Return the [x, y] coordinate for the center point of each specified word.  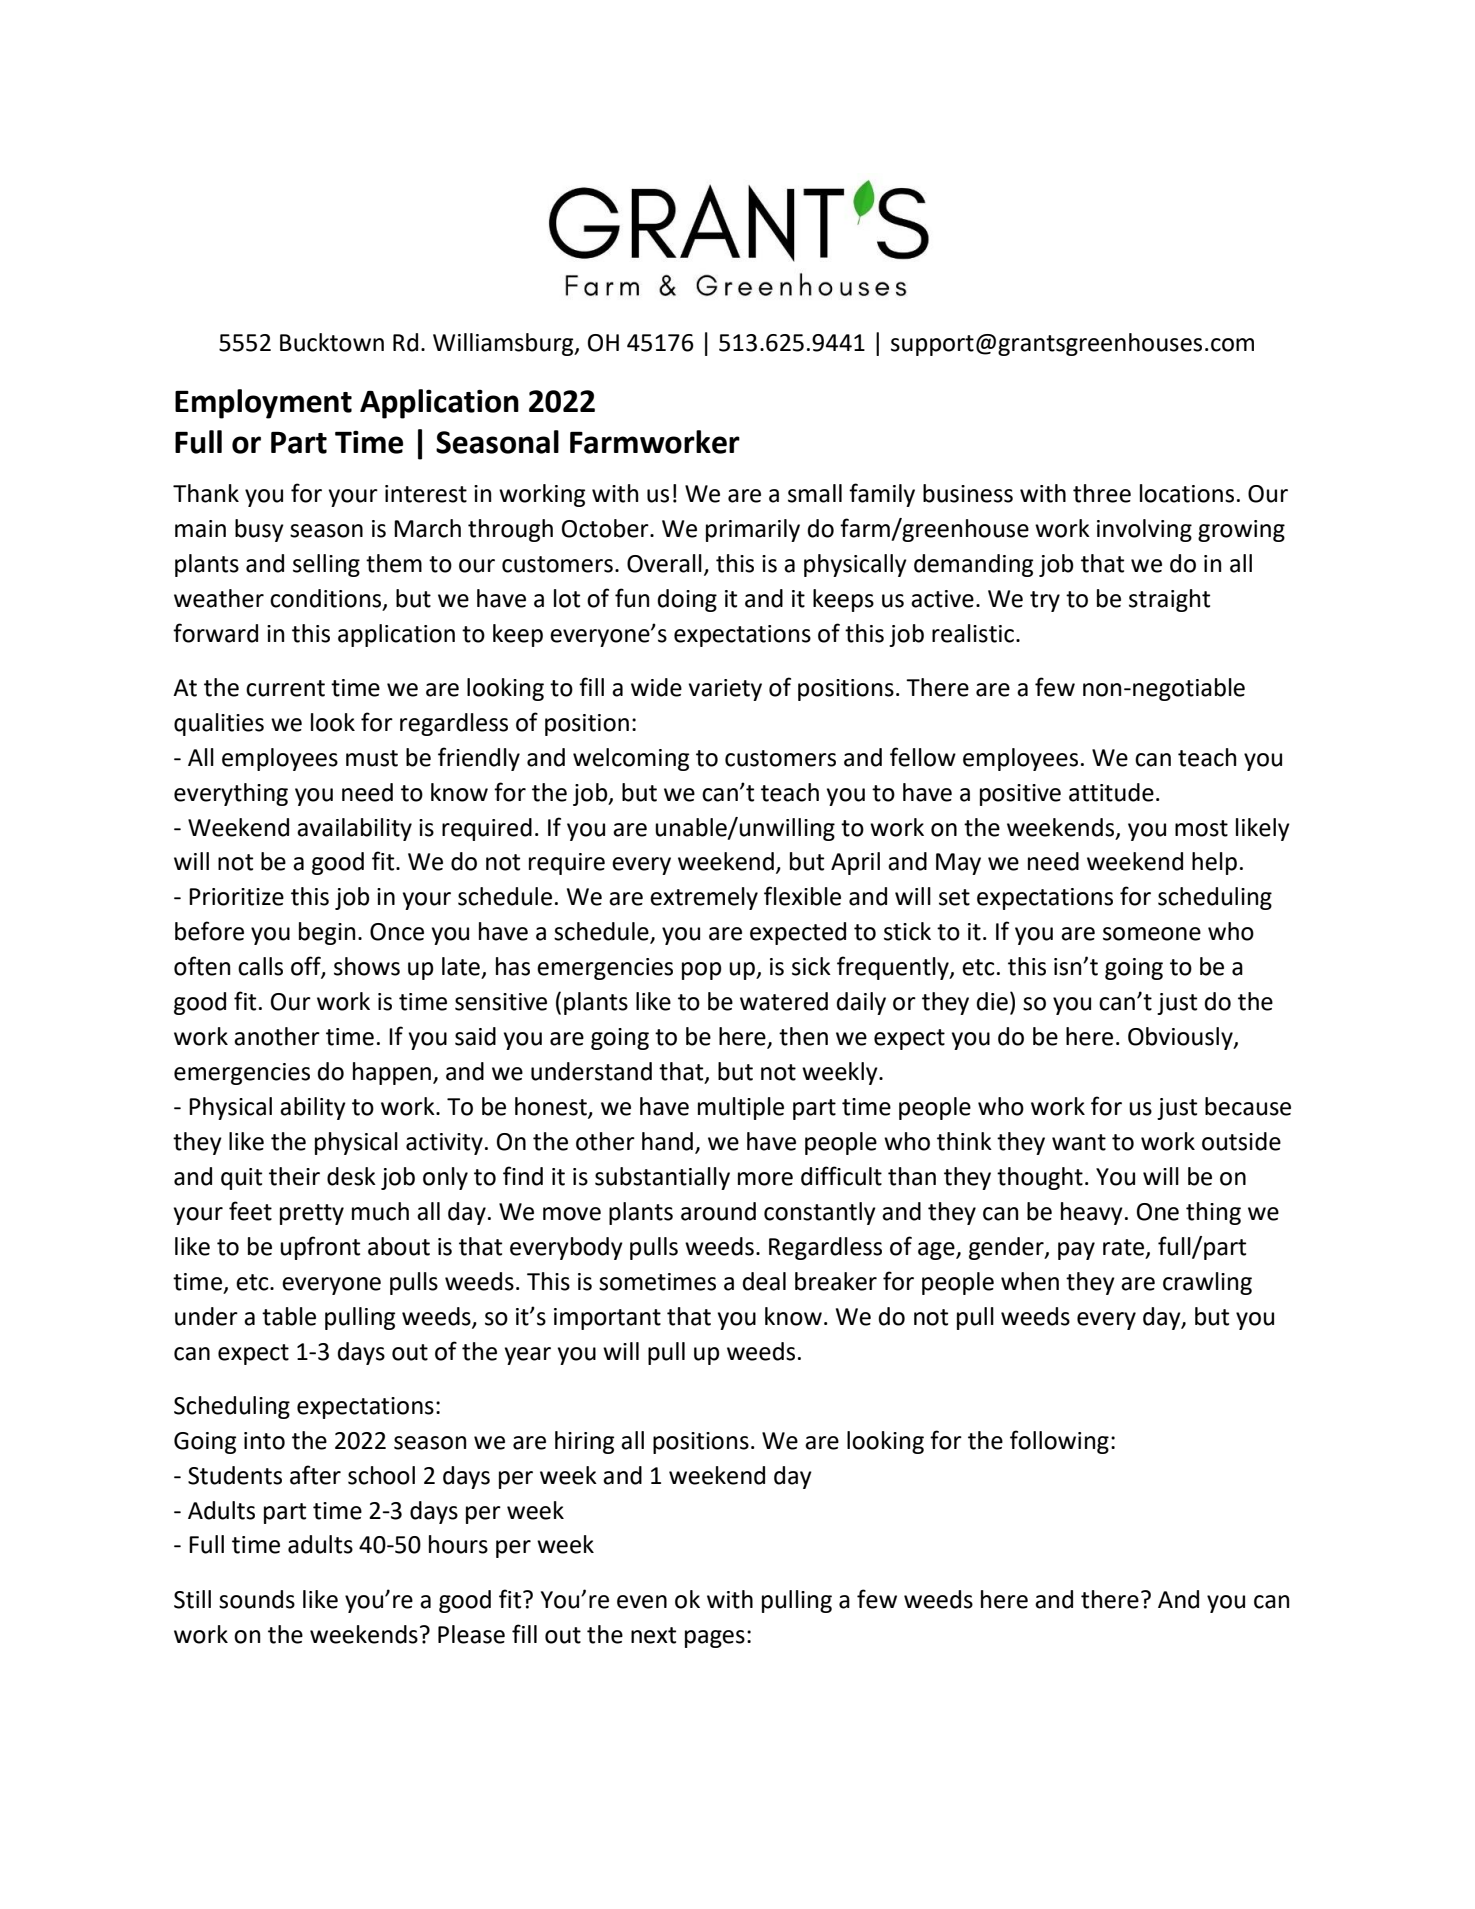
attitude [1111, 792]
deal [764, 1281]
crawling [1207, 1283]
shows [367, 966]
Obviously [1181, 1038]
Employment [263, 404]
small [815, 493]
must [372, 758]
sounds [257, 1599]
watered [784, 1001]
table [289, 1316]
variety [725, 690]
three [1102, 493]
